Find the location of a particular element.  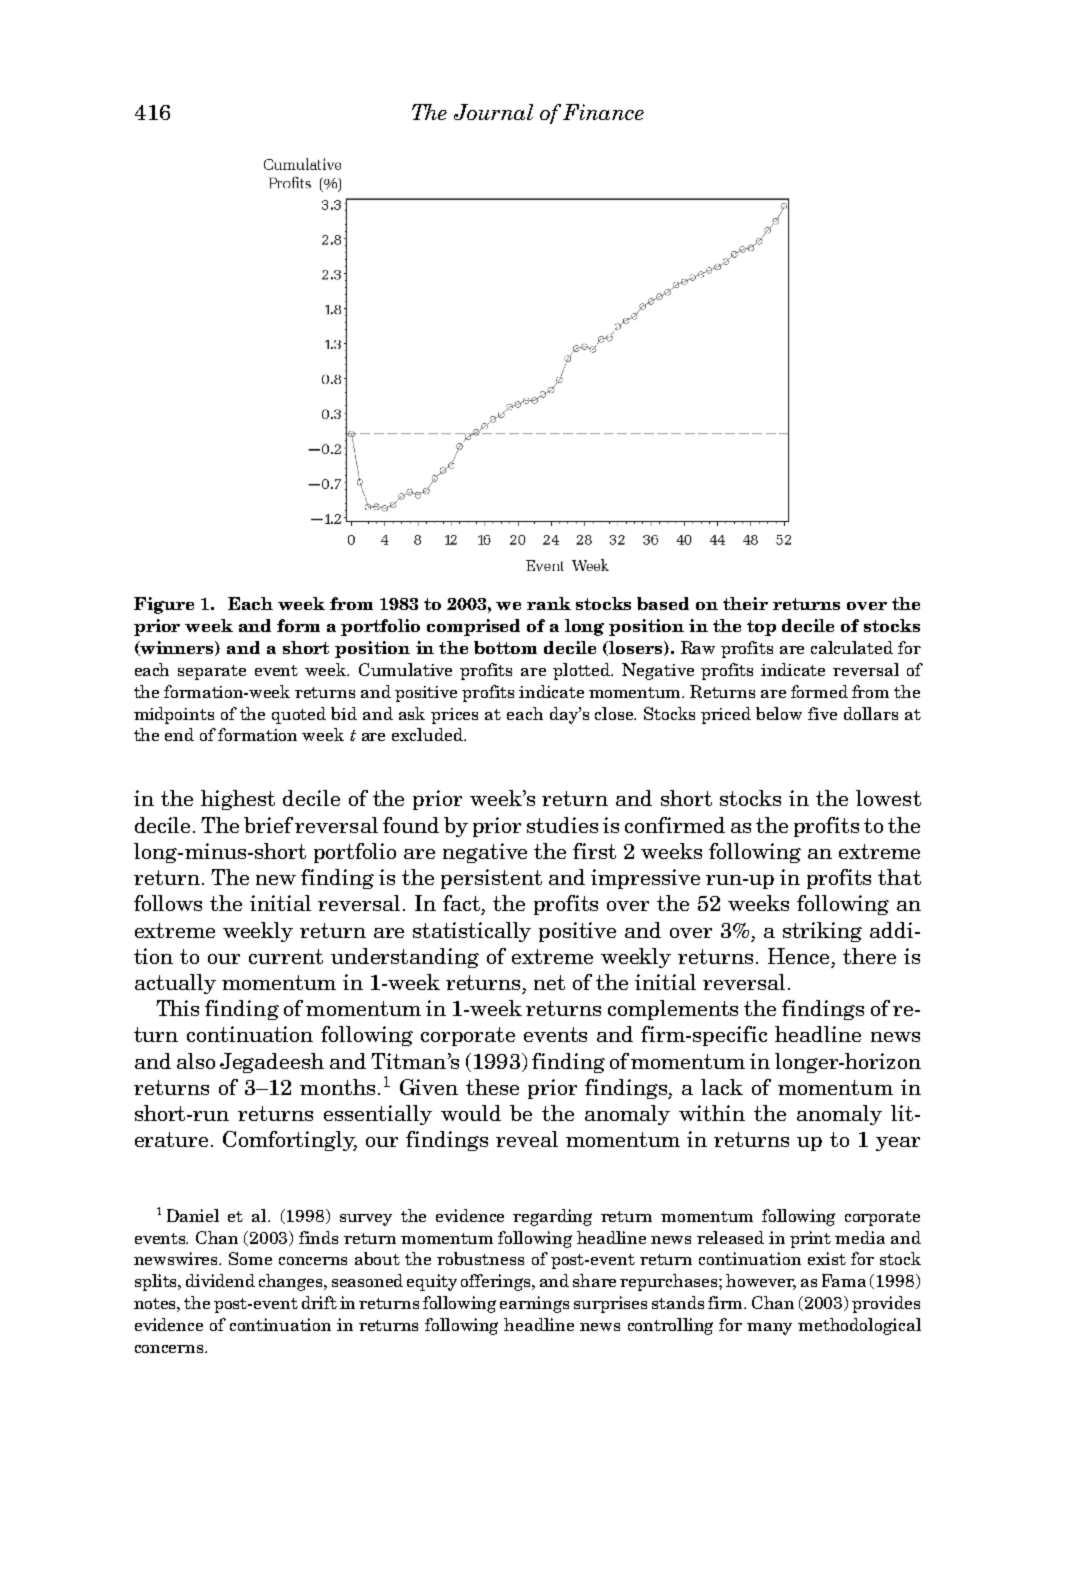

Journal is located at coordinates (493, 112).
